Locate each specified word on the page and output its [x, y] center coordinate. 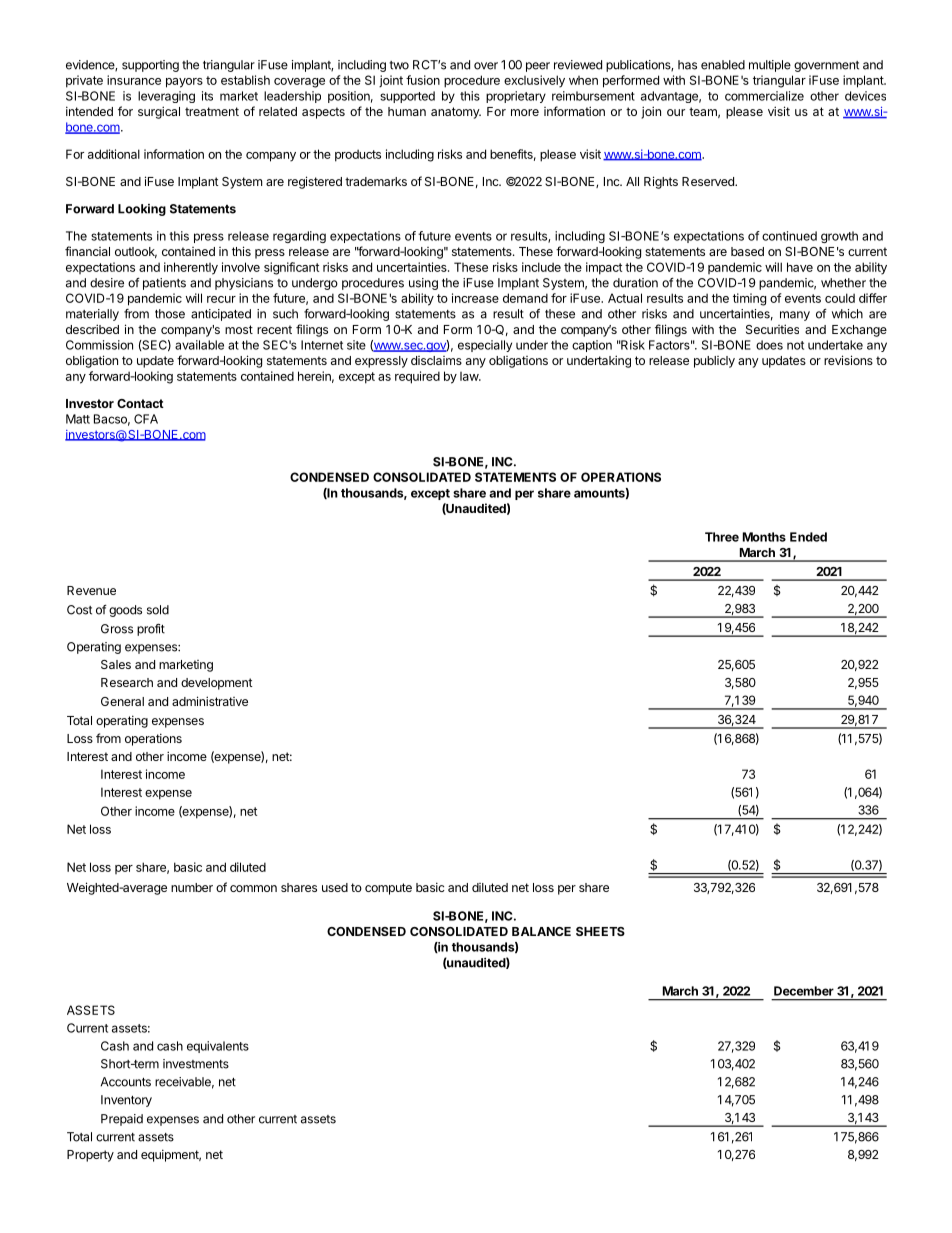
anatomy [456, 113]
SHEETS [600, 931]
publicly [714, 362]
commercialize [764, 96]
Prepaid [122, 1120]
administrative [210, 701]
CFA [146, 419]
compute [388, 889]
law [470, 376]
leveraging [166, 97]
